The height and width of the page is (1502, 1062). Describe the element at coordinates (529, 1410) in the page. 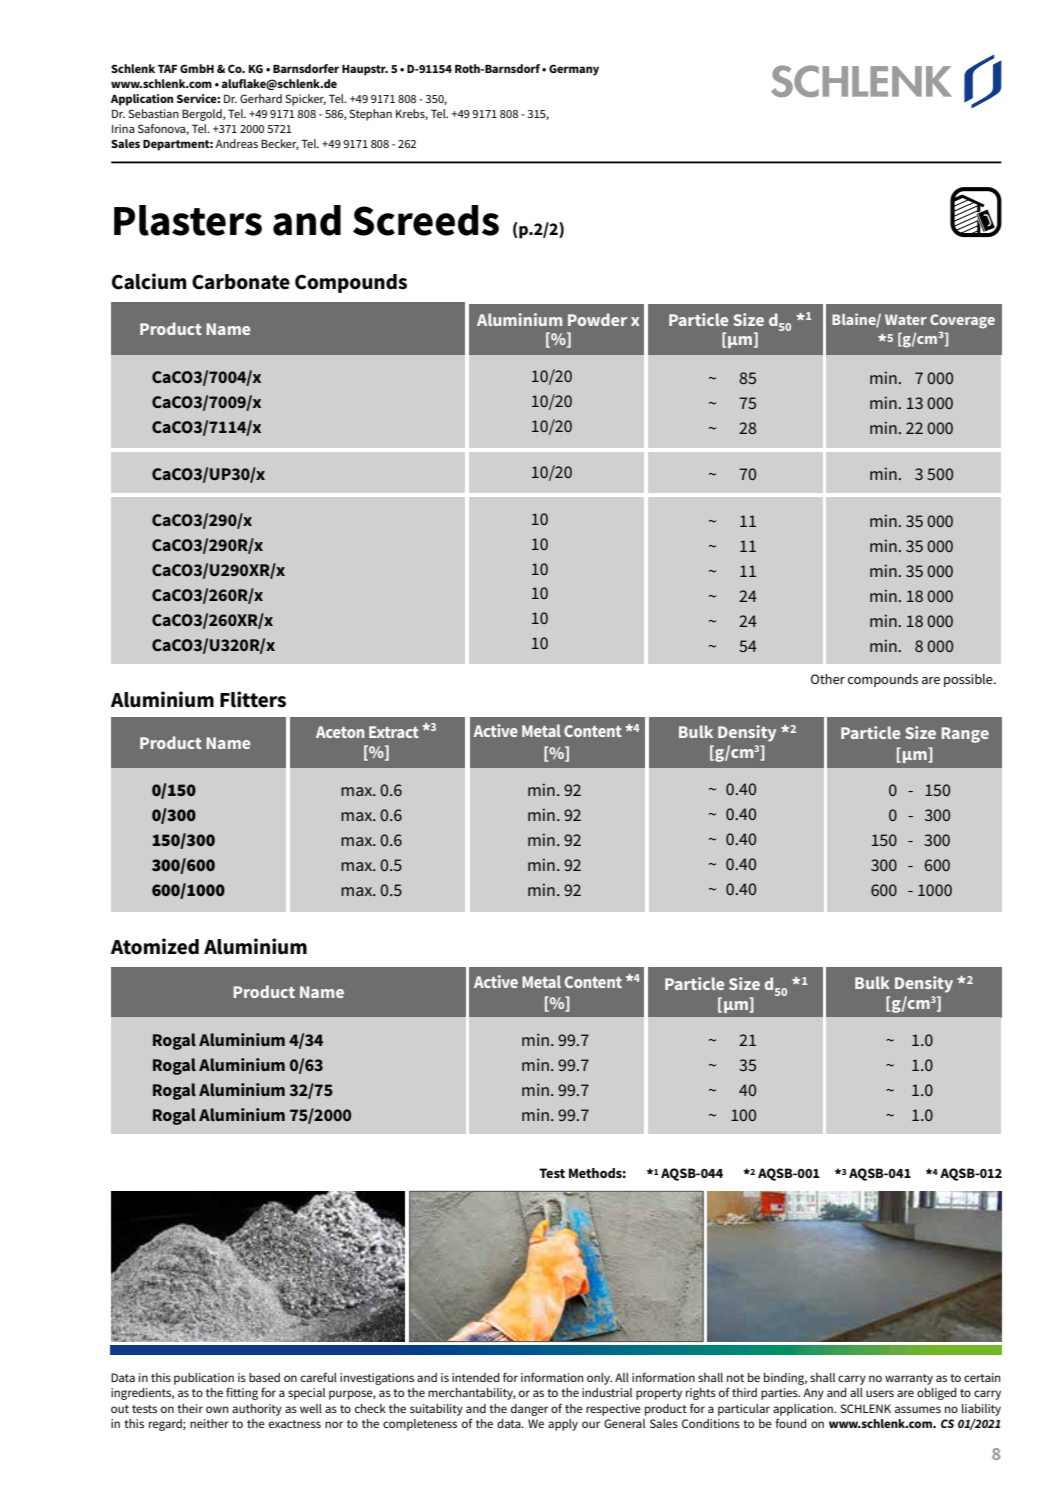

I see `danger` at that location.
